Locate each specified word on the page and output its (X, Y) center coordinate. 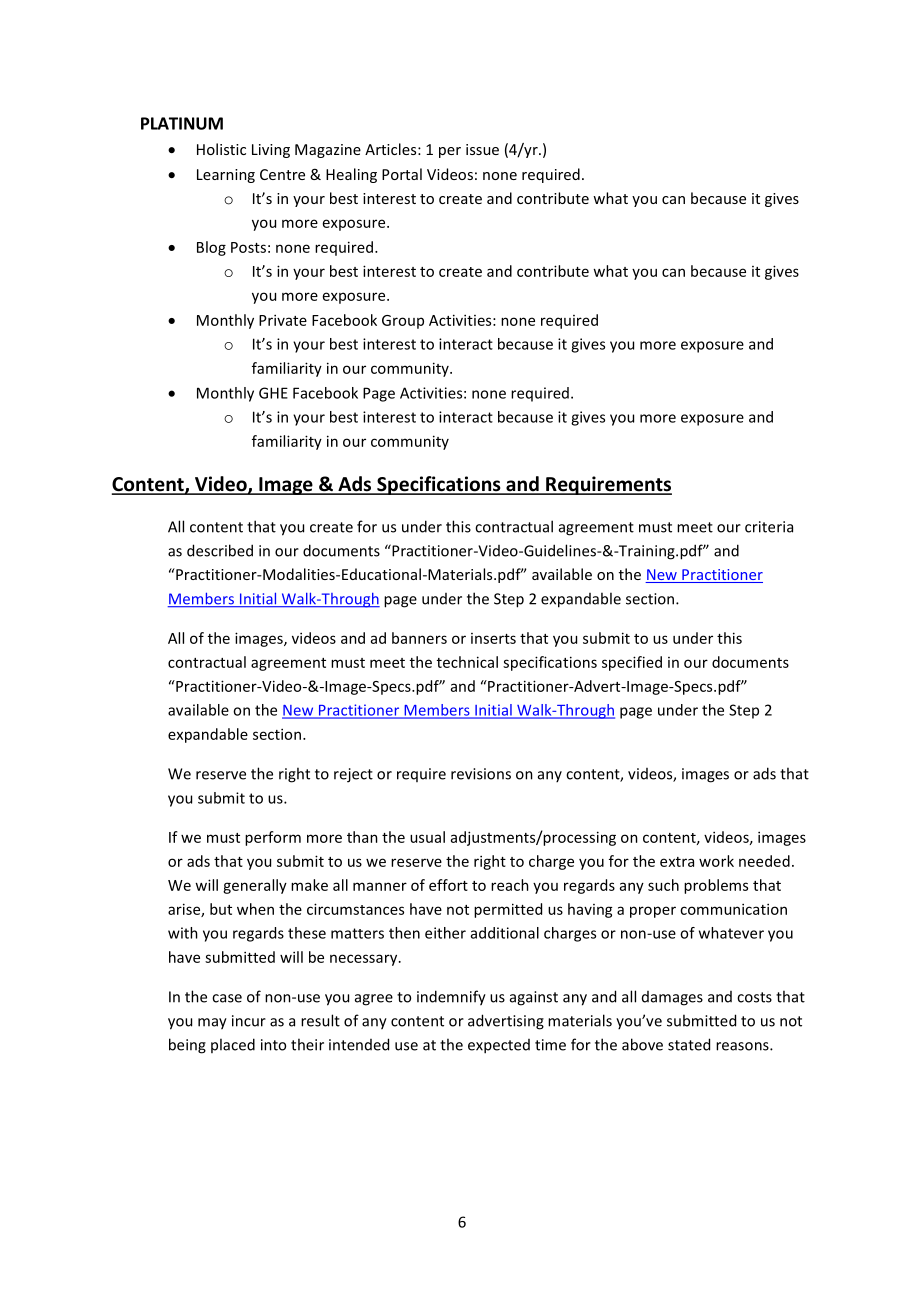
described (220, 550)
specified (632, 663)
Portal (402, 174)
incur (249, 1021)
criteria (769, 527)
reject (353, 775)
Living (271, 151)
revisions (481, 774)
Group (403, 322)
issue (482, 149)
